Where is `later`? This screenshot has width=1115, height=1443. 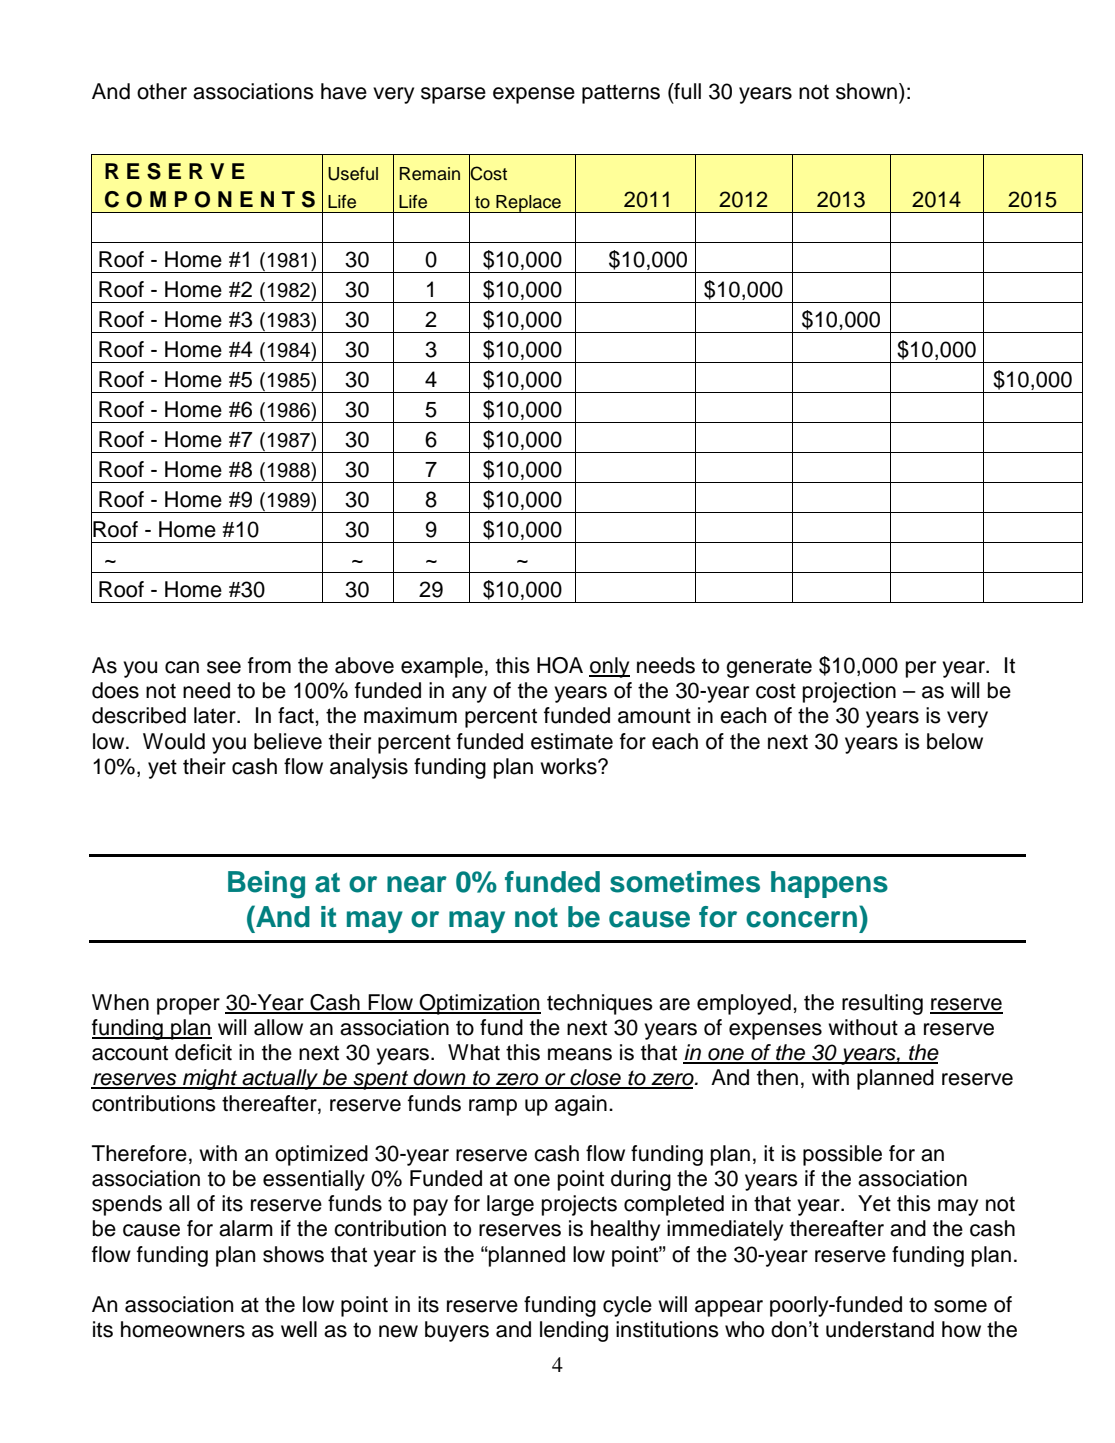
later is located at coordinates (216, 715).
